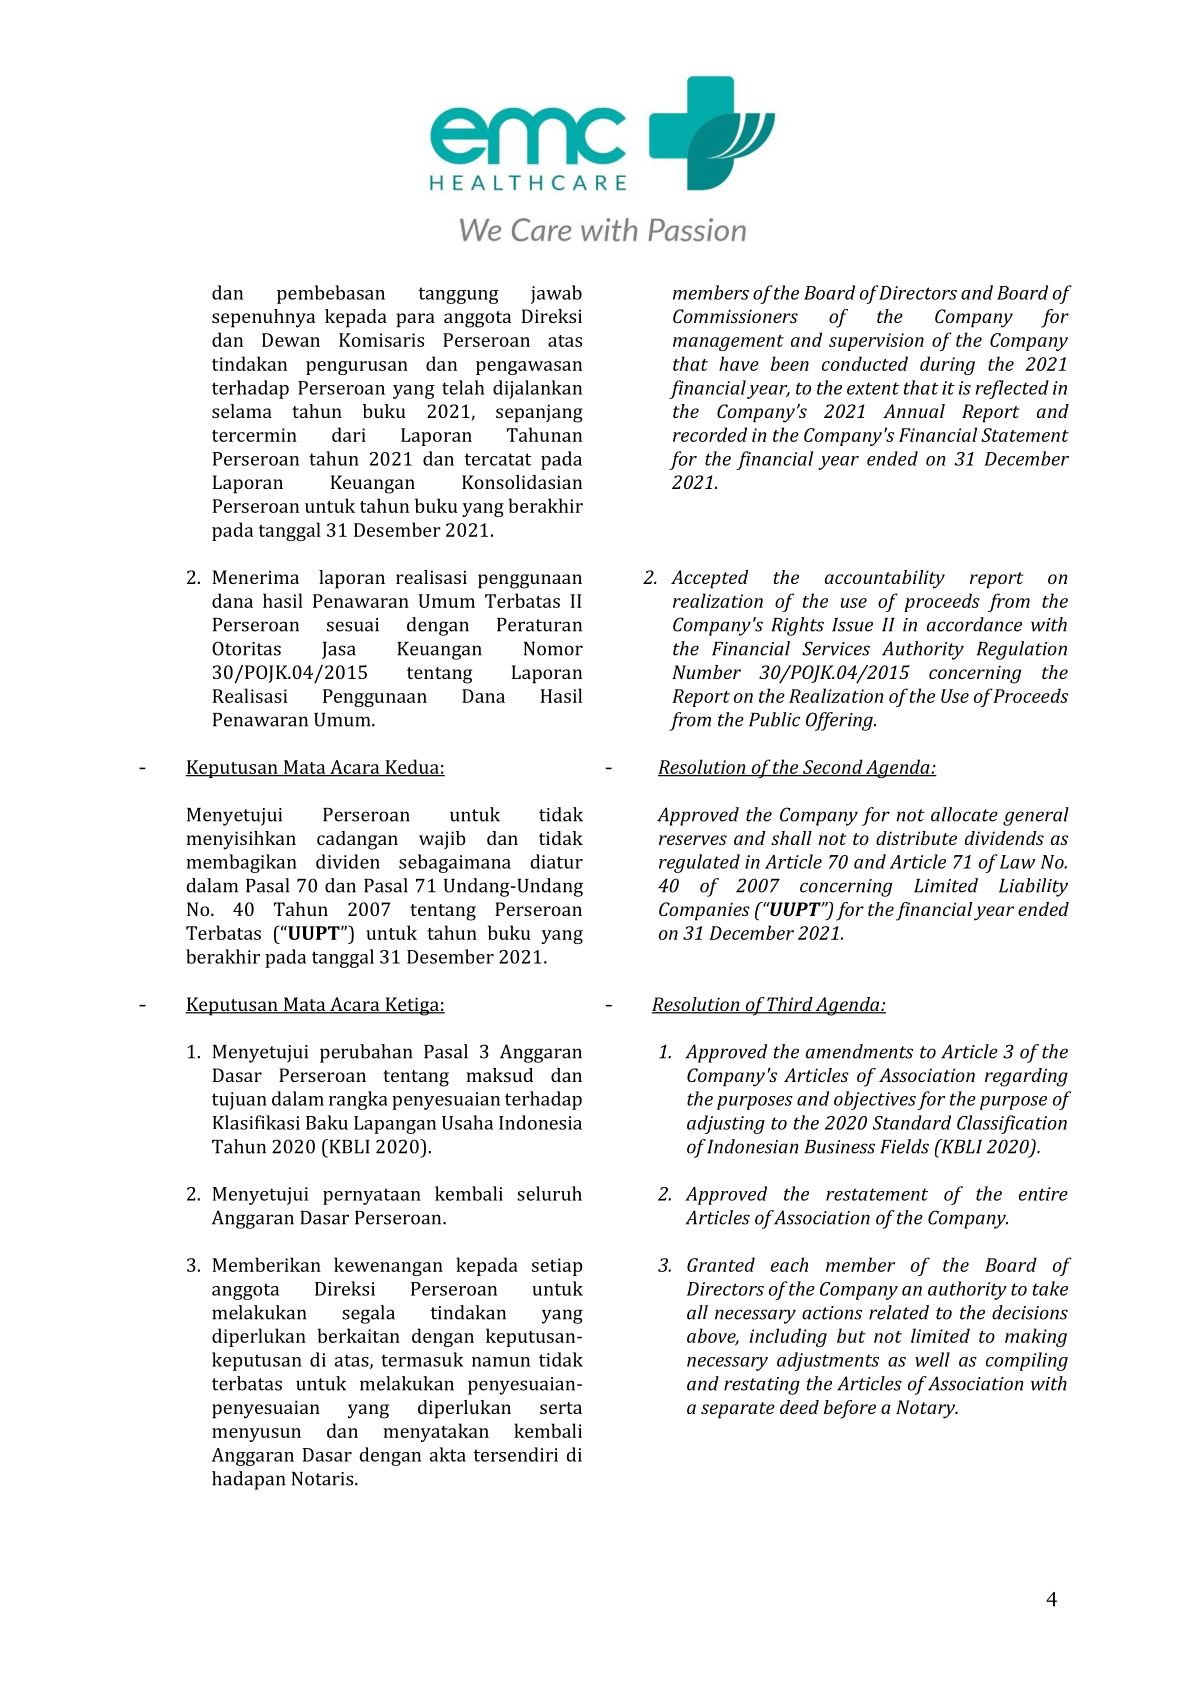 Image resolution: width=1203 pixels, height=1703 pixels. What do you see at coordinates (728, 343) in the screenshot?
I see `management` at bounding box center [728, 343].
